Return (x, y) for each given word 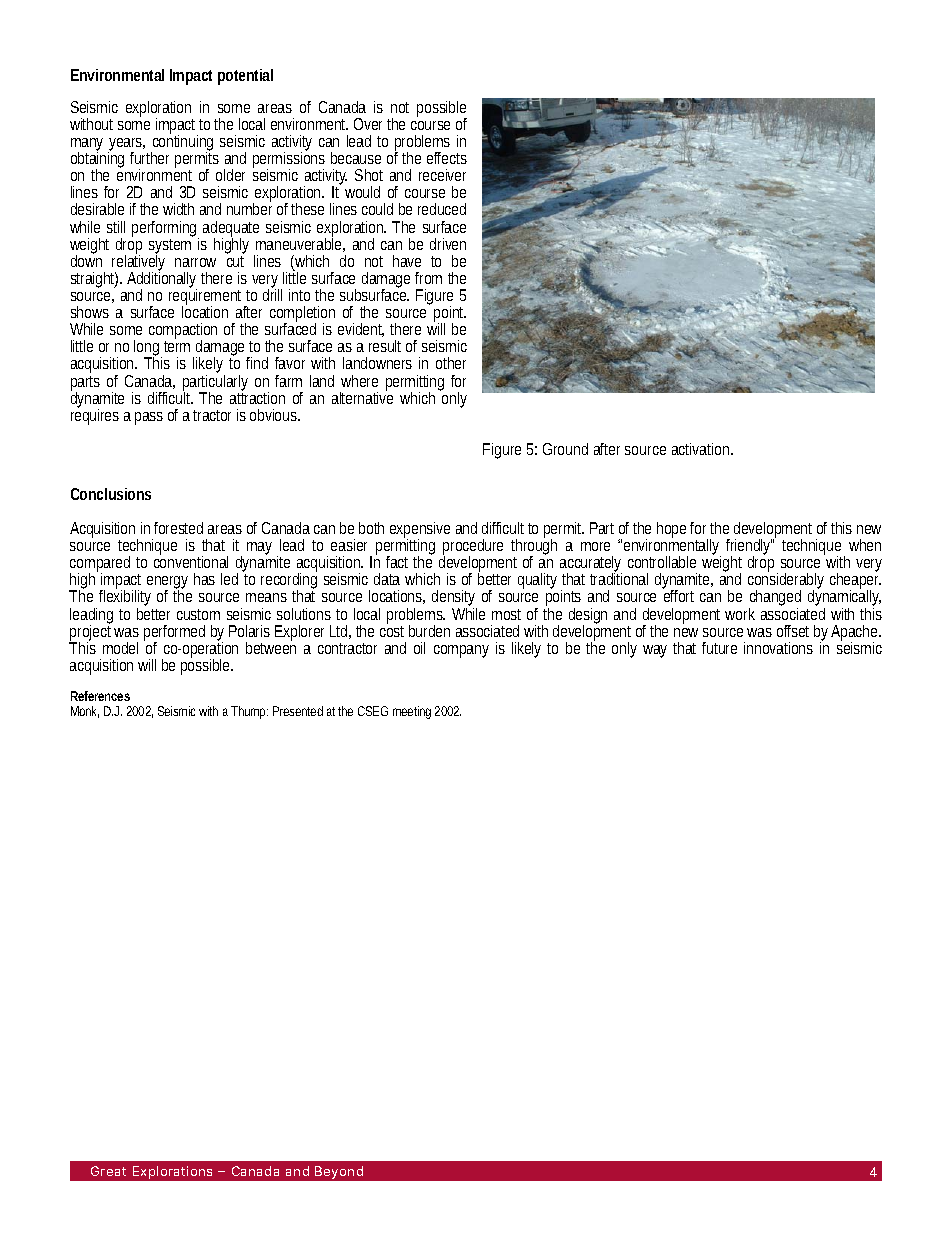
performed (174, 634)
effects (447, 158)
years (126, 146)
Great (108, 1171)
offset (793, 631)
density (454, 599)
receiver (442, 175)
